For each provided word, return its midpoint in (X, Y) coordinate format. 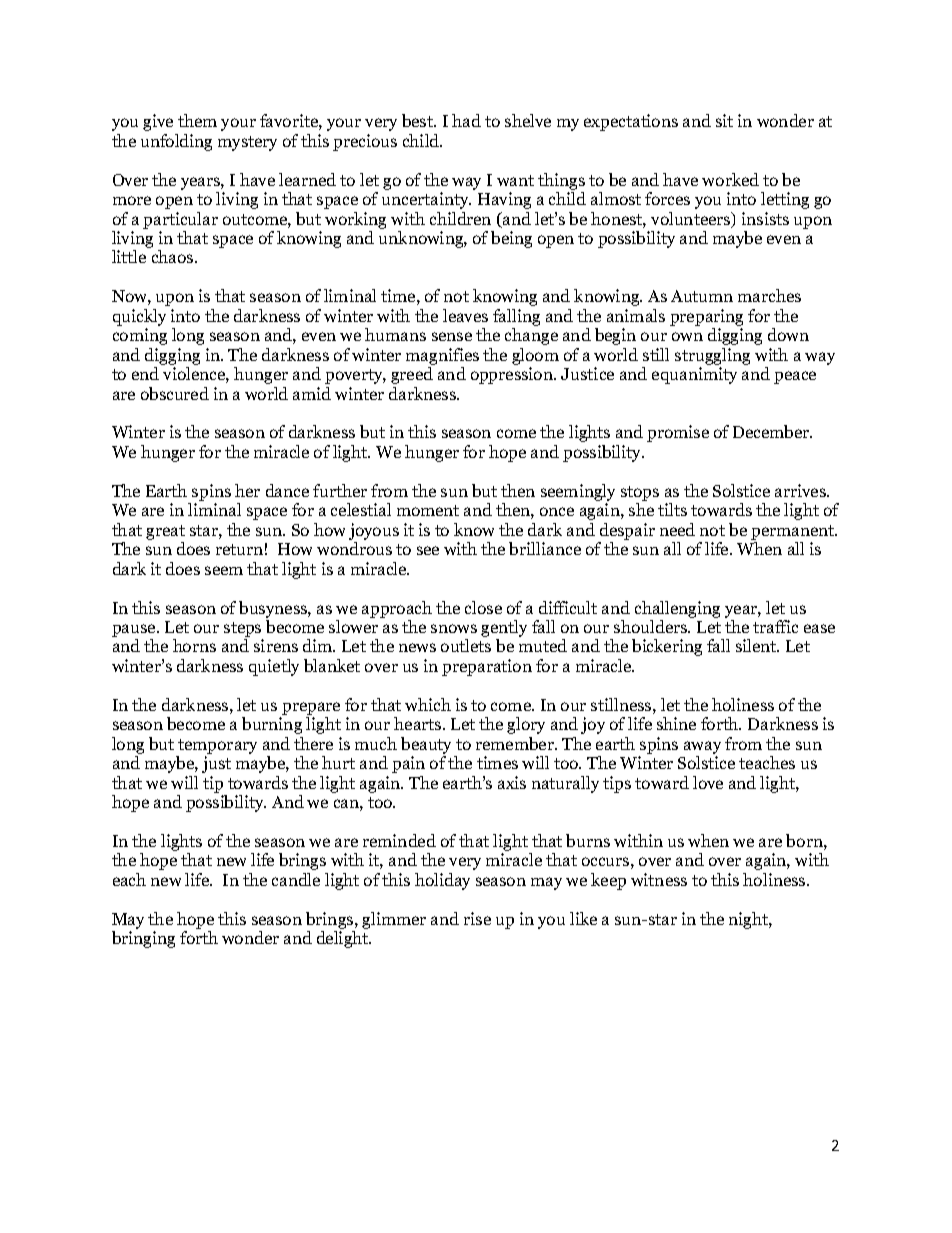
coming (140, 336)
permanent (794, 532)
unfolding (176, 142)
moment (428, 510)
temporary (217, 746)
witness (659, 879)
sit (724, 120)
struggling (712, 356)
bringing (143, 939)
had (466, 120)
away (702, 747)
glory (526, 725)
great (165, 532)
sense (452, 336)
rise (477, 918)
